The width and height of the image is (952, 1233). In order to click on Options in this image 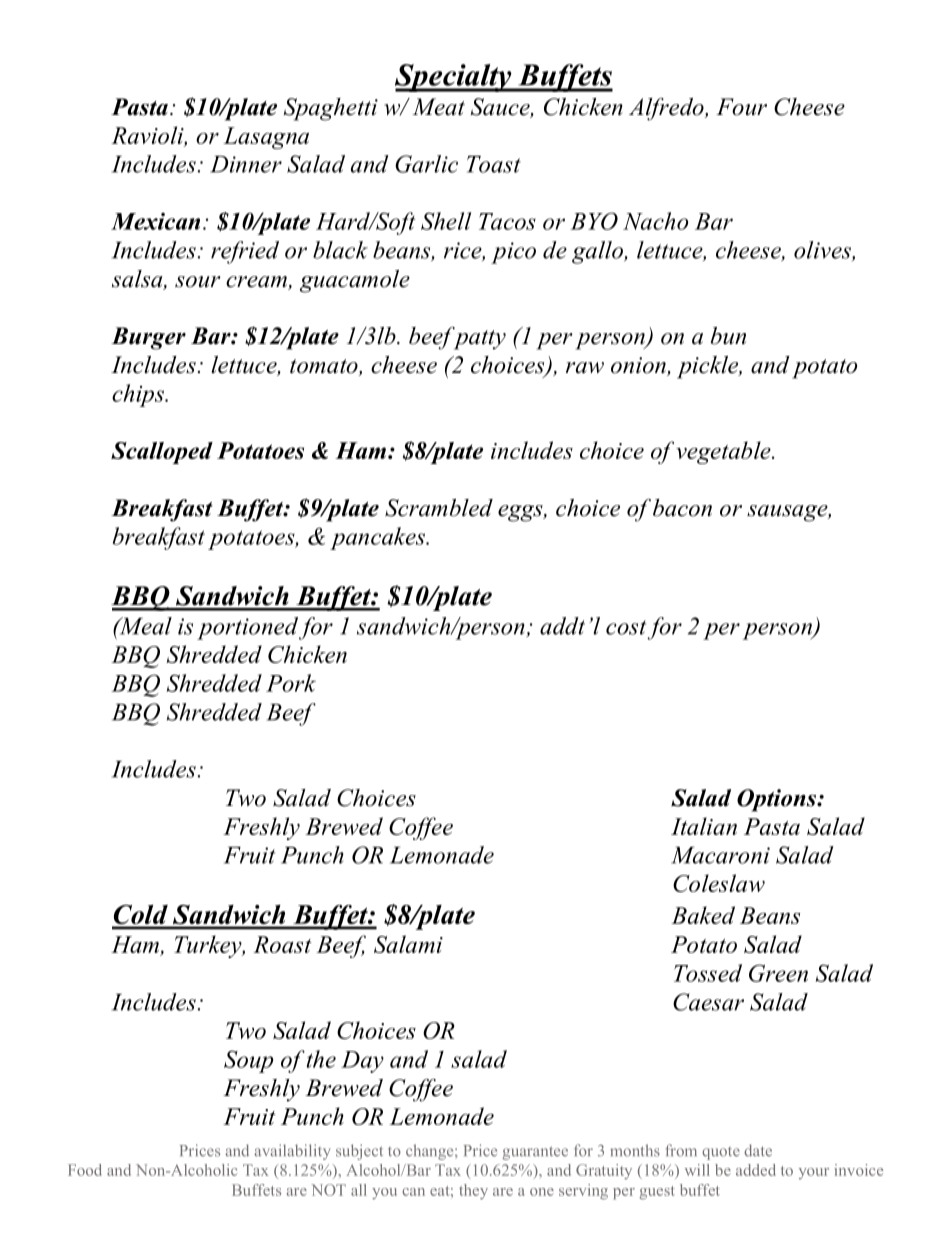, I will do `click(777, 800)`.
